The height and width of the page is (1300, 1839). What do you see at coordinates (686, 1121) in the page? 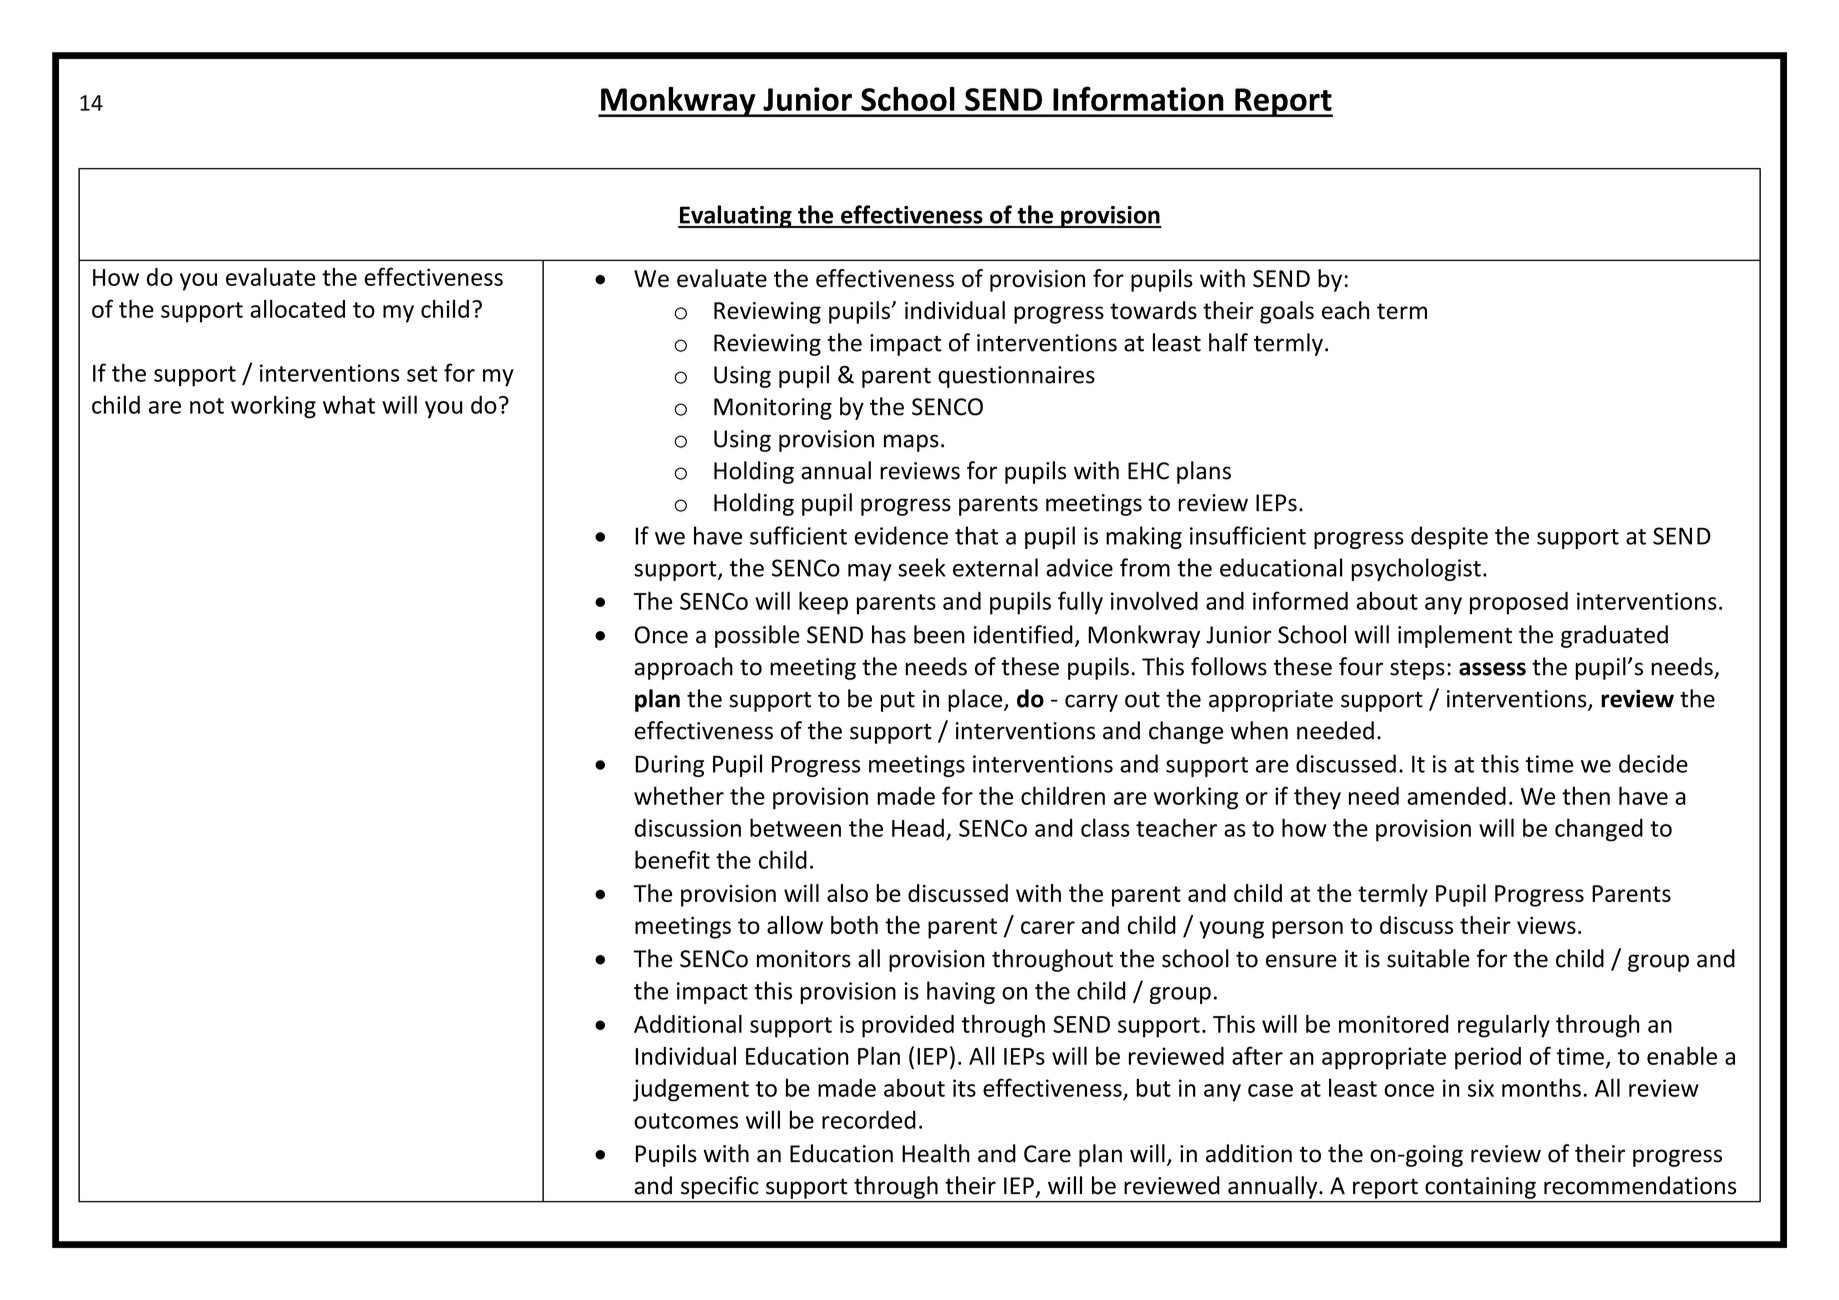
I see `outcomes` at bounding box center [686, 1121].
